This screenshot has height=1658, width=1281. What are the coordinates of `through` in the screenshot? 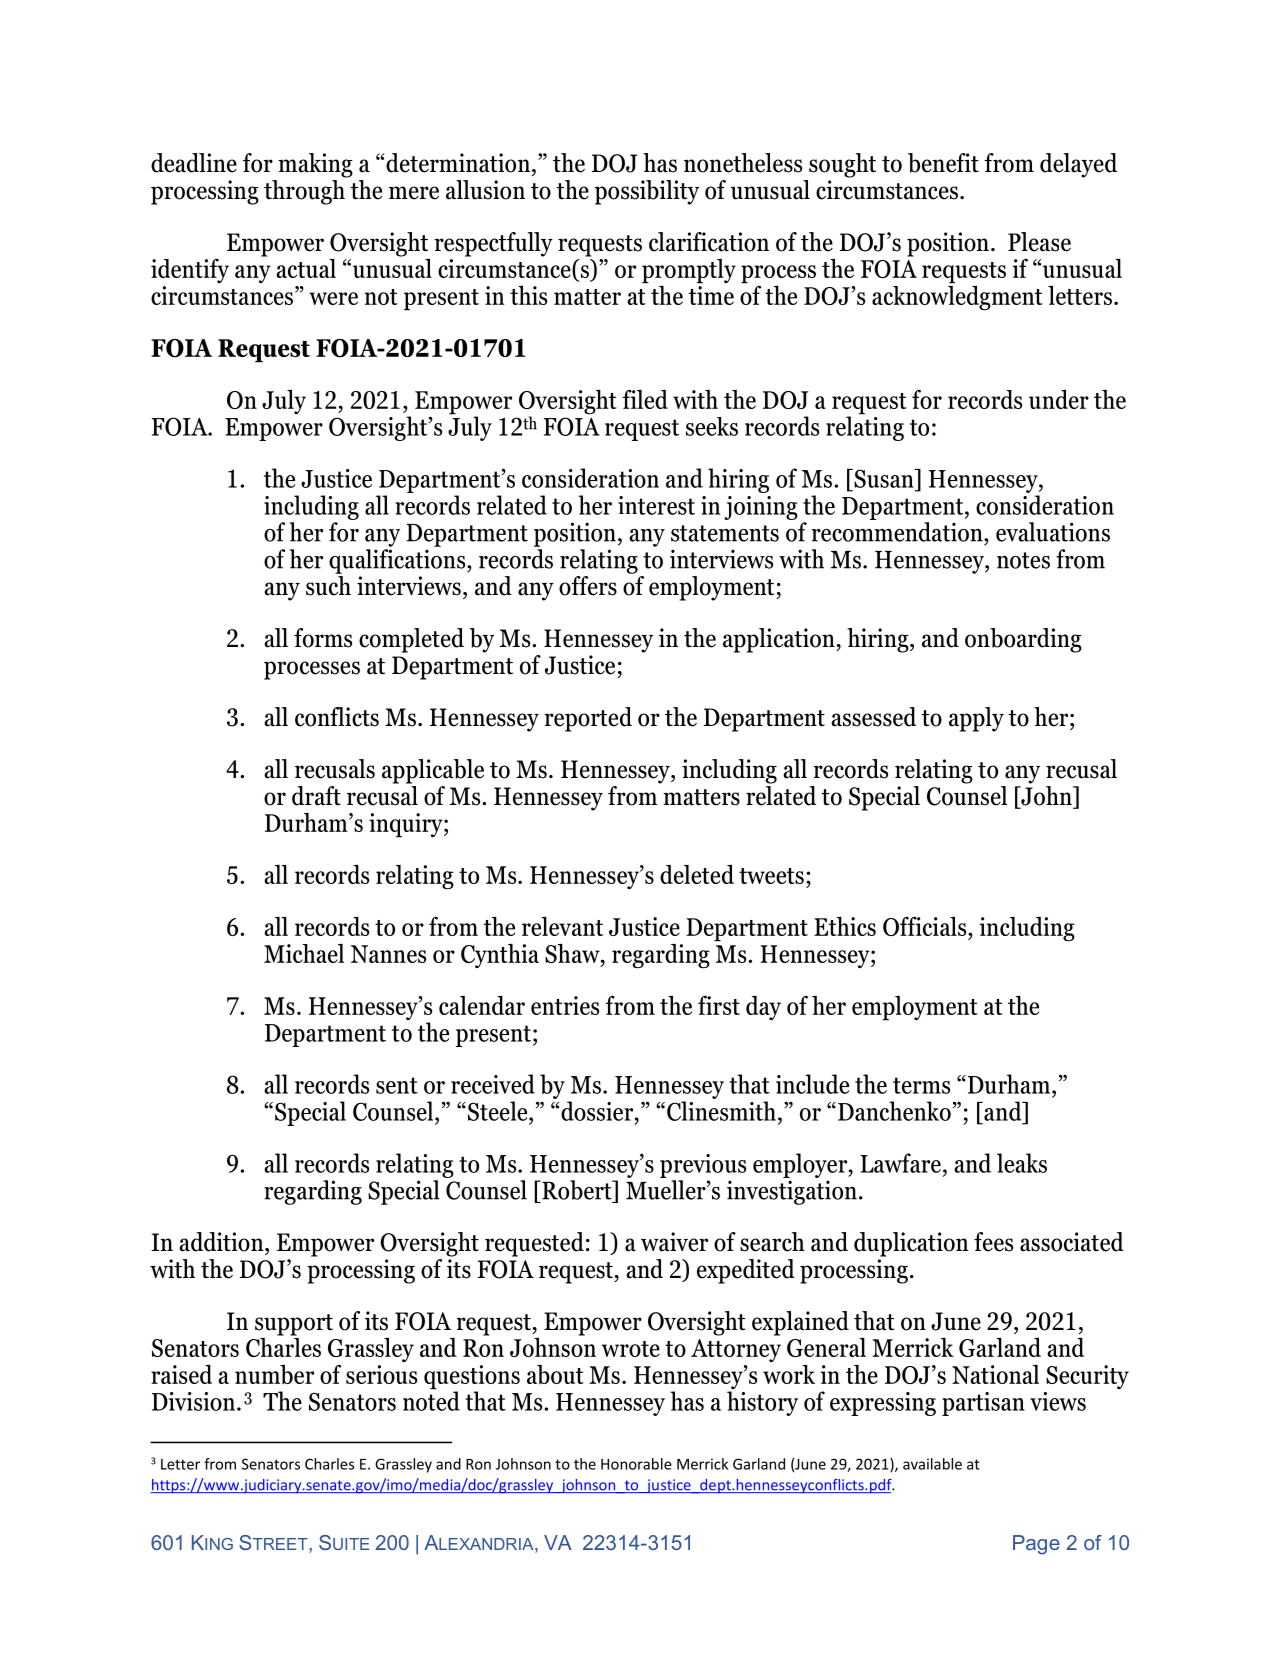 It's located at (305, 191).
